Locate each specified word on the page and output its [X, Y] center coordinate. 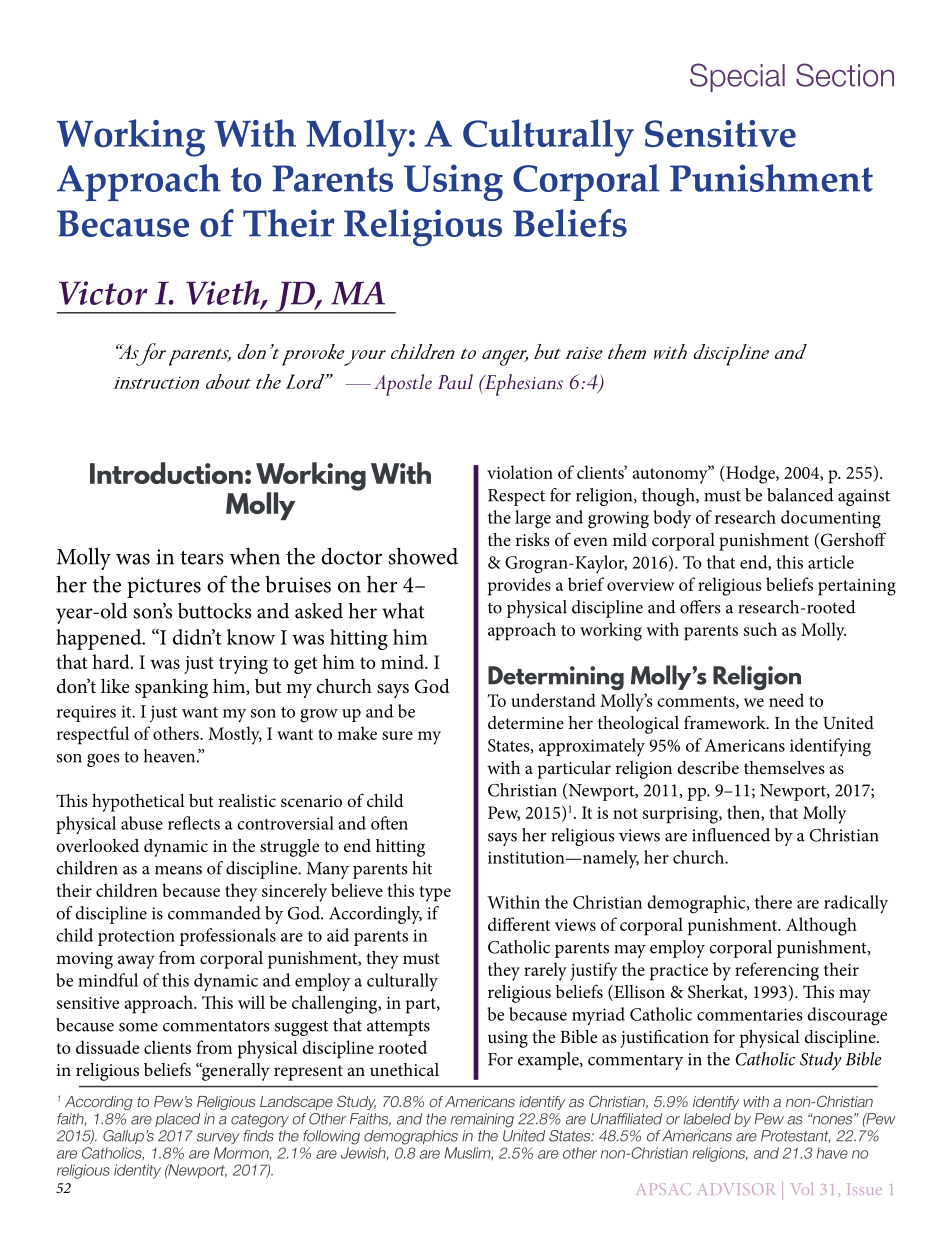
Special [737, 77]
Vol [802, 1188]
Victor [103, 293]
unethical [404, 1069]
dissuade [107, 1047]
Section [845, 75]
